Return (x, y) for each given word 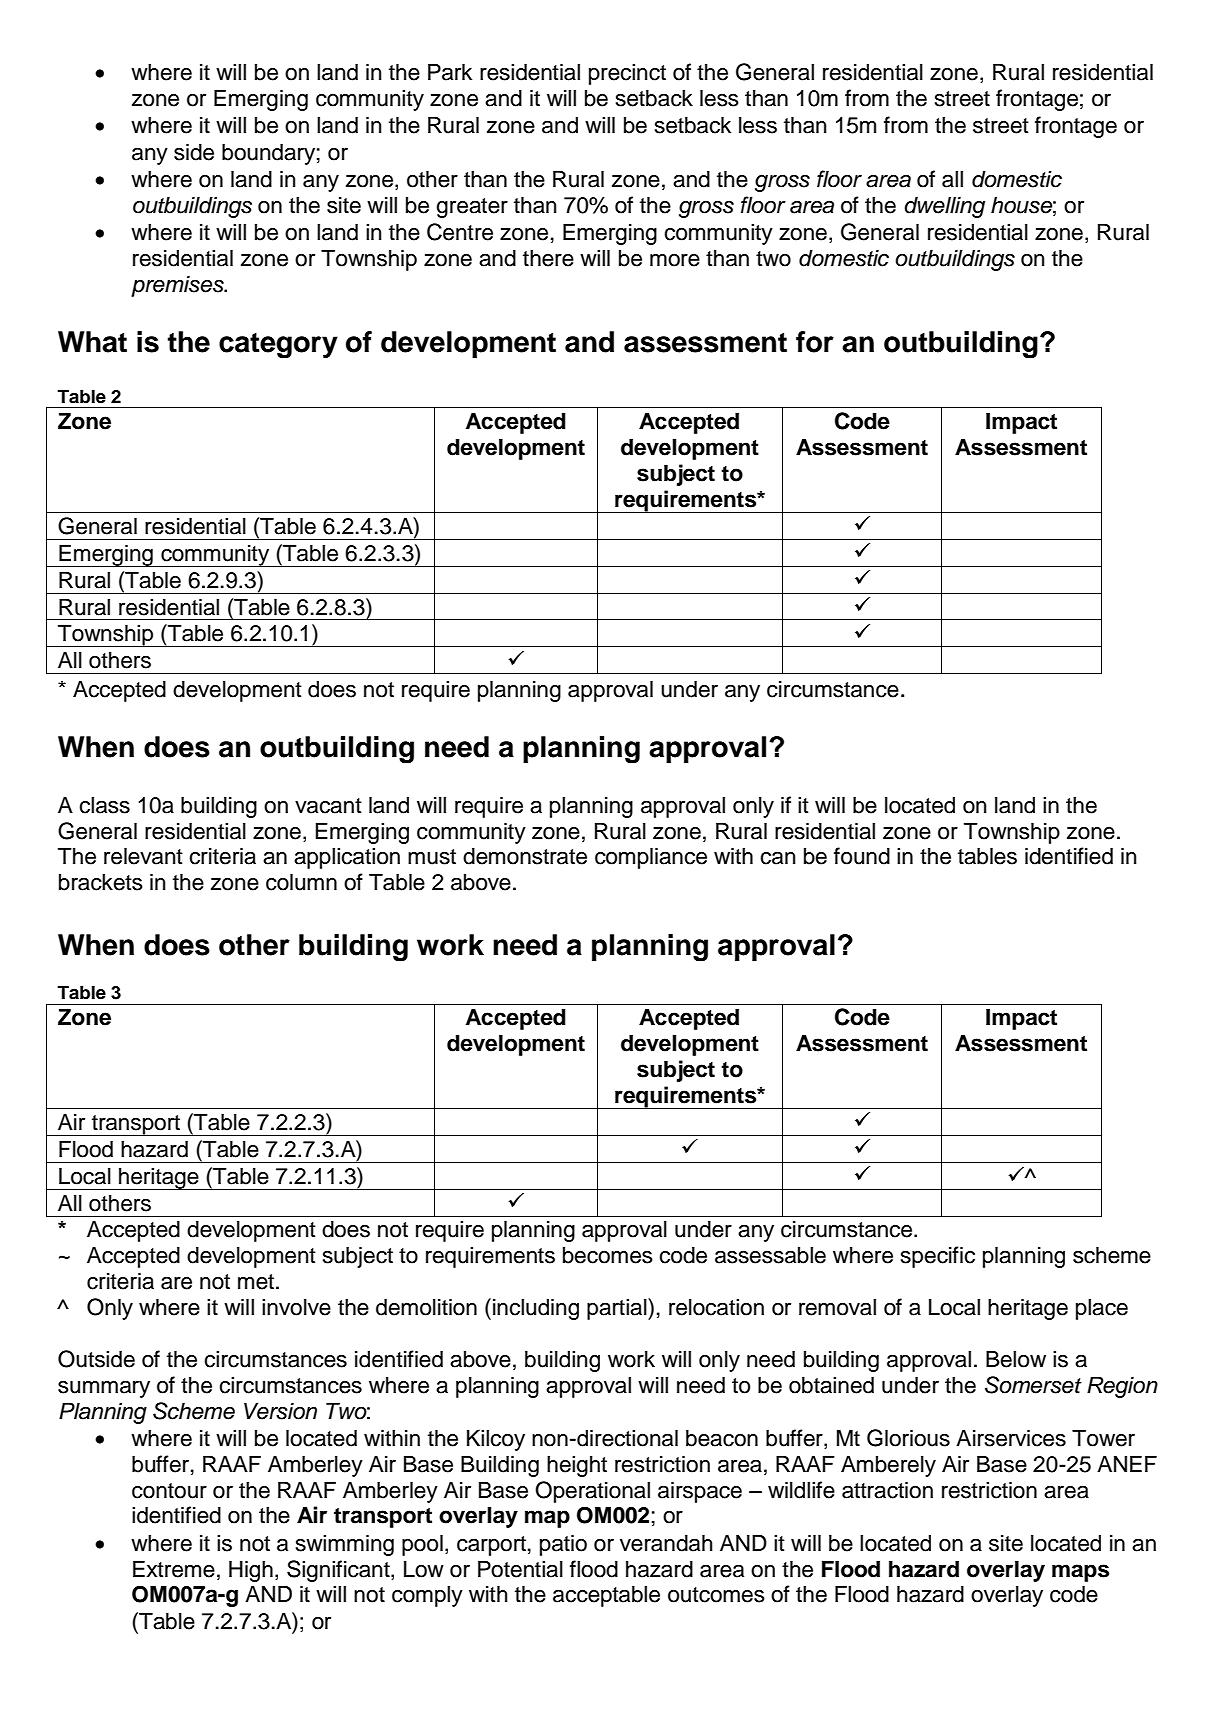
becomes (608, 1255)
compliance (651, 858)
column (301, 882)
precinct (627, 74)
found (862, 856)
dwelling (944, 207)
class (104, 805)
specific (938, 1257)
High (251, 1571)
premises (178, 286)
